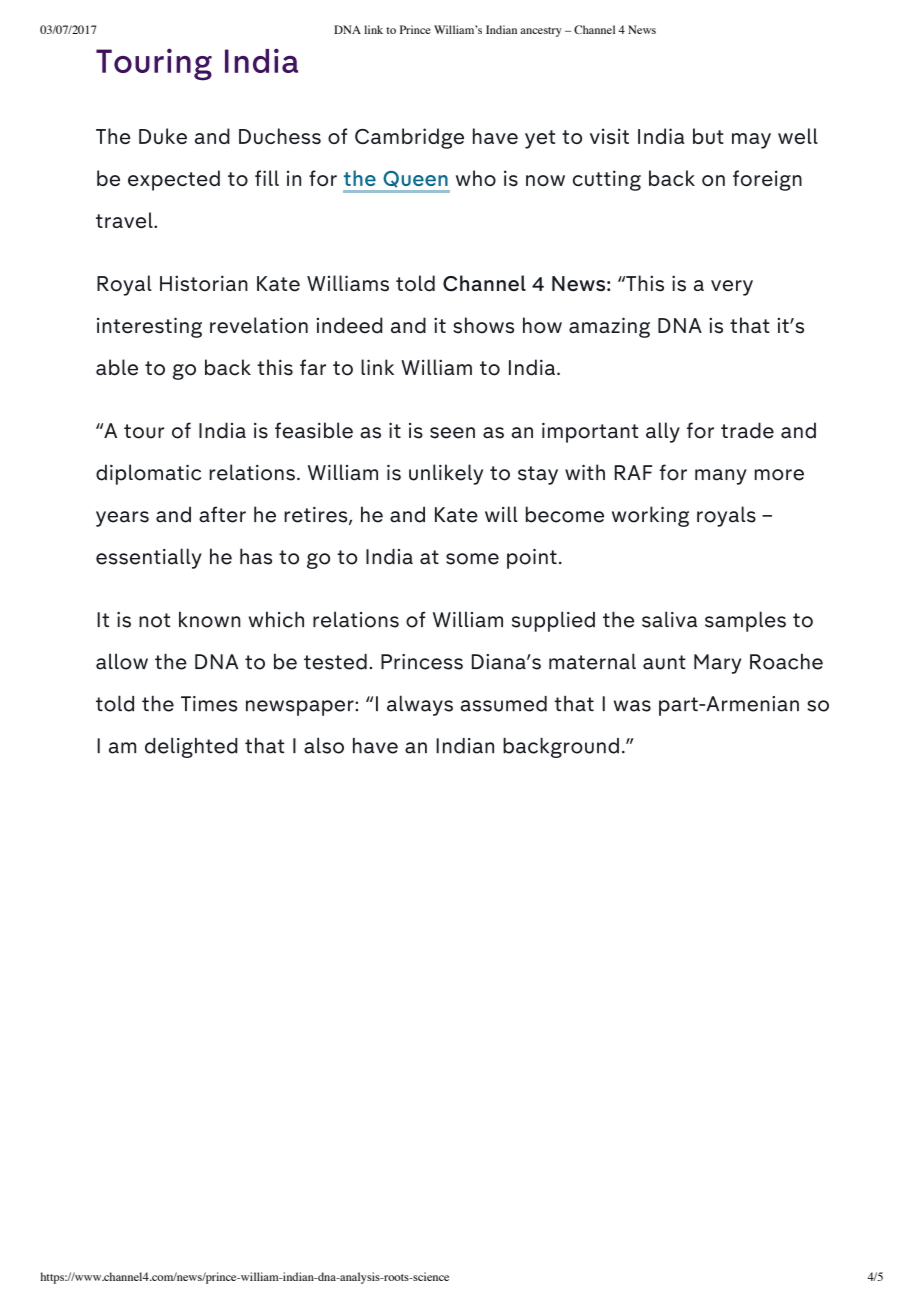 This screenshot has height=1307, width=924. Describe the element at coordinates (163, 136) in the screenshot. I see `Duke` at that location.
